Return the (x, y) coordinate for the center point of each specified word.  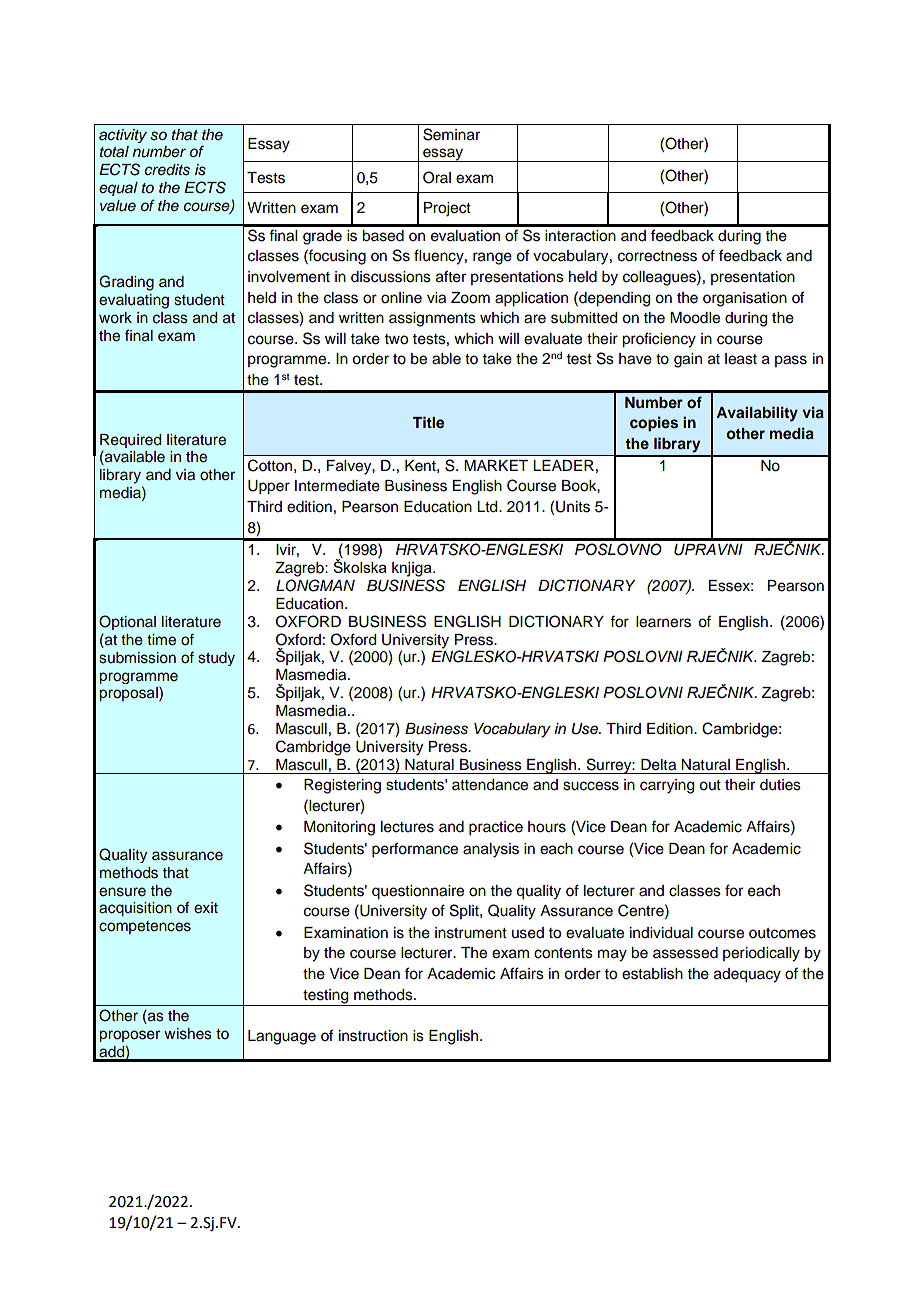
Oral (437, 177)
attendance (490, 785)
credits (167, 170)
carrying (667, 786)
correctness (657, 256)
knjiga (413, 569)
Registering (342, 786)
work (115, 318)
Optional (127, 622)
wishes (188, 1034)
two (396, 339)
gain (688, 360)
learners (663, 622)
